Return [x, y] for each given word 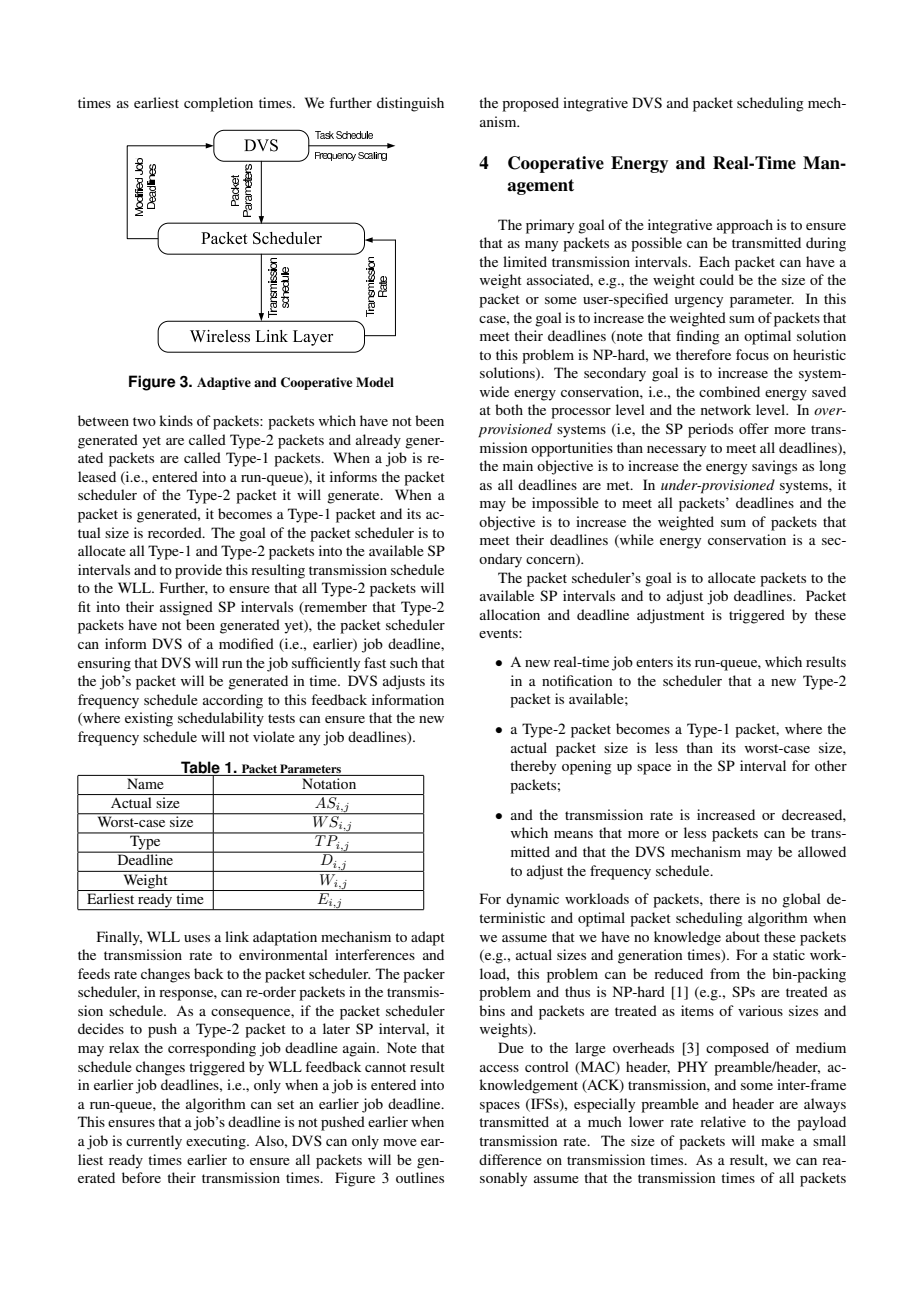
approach [745, 226]
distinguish [410, 104]
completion [218, 104]
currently [154, 1142]
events [499, 633]
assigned [186, 608]
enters [654, 662]
